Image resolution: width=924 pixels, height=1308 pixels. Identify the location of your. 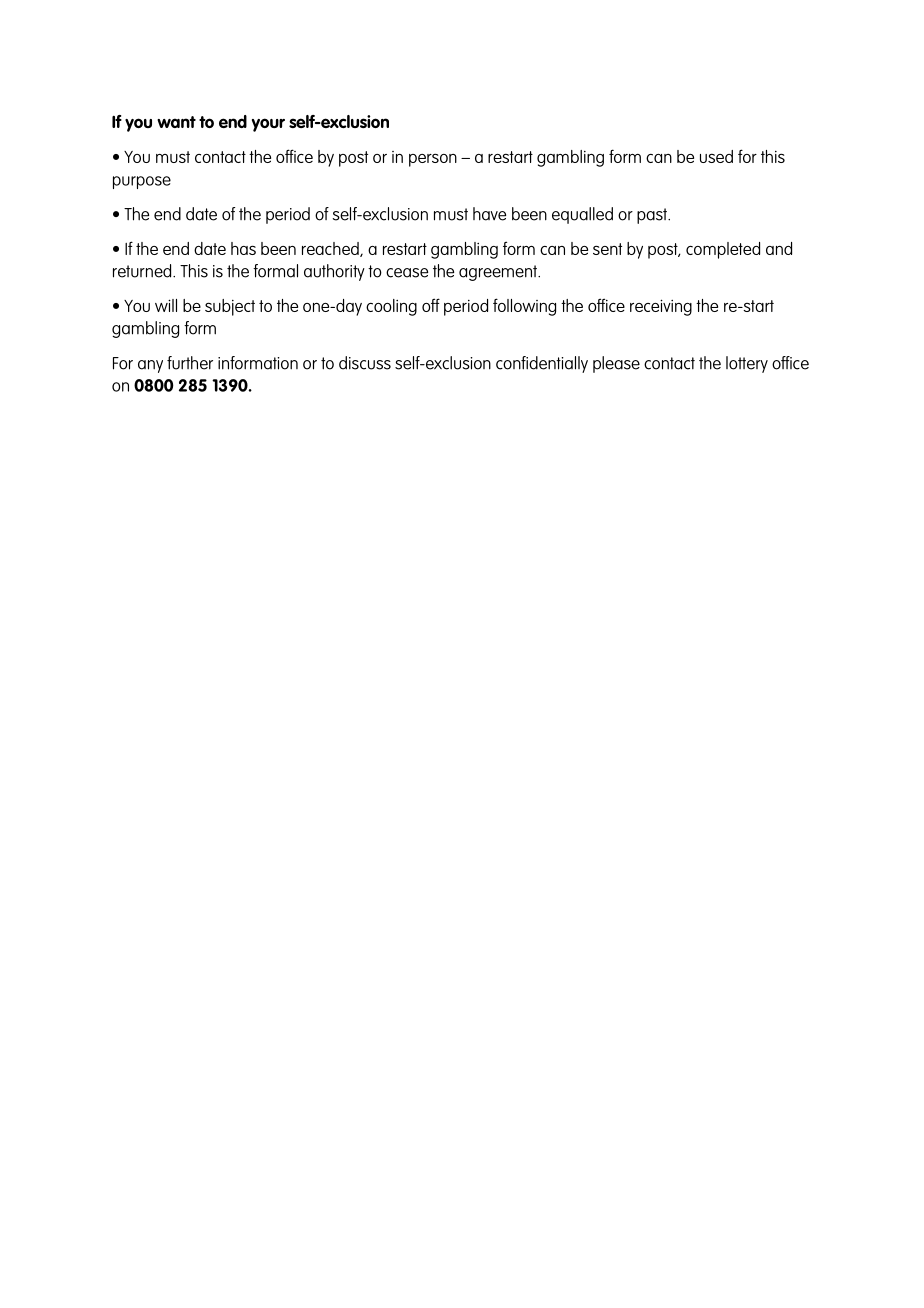
(268, 125).
